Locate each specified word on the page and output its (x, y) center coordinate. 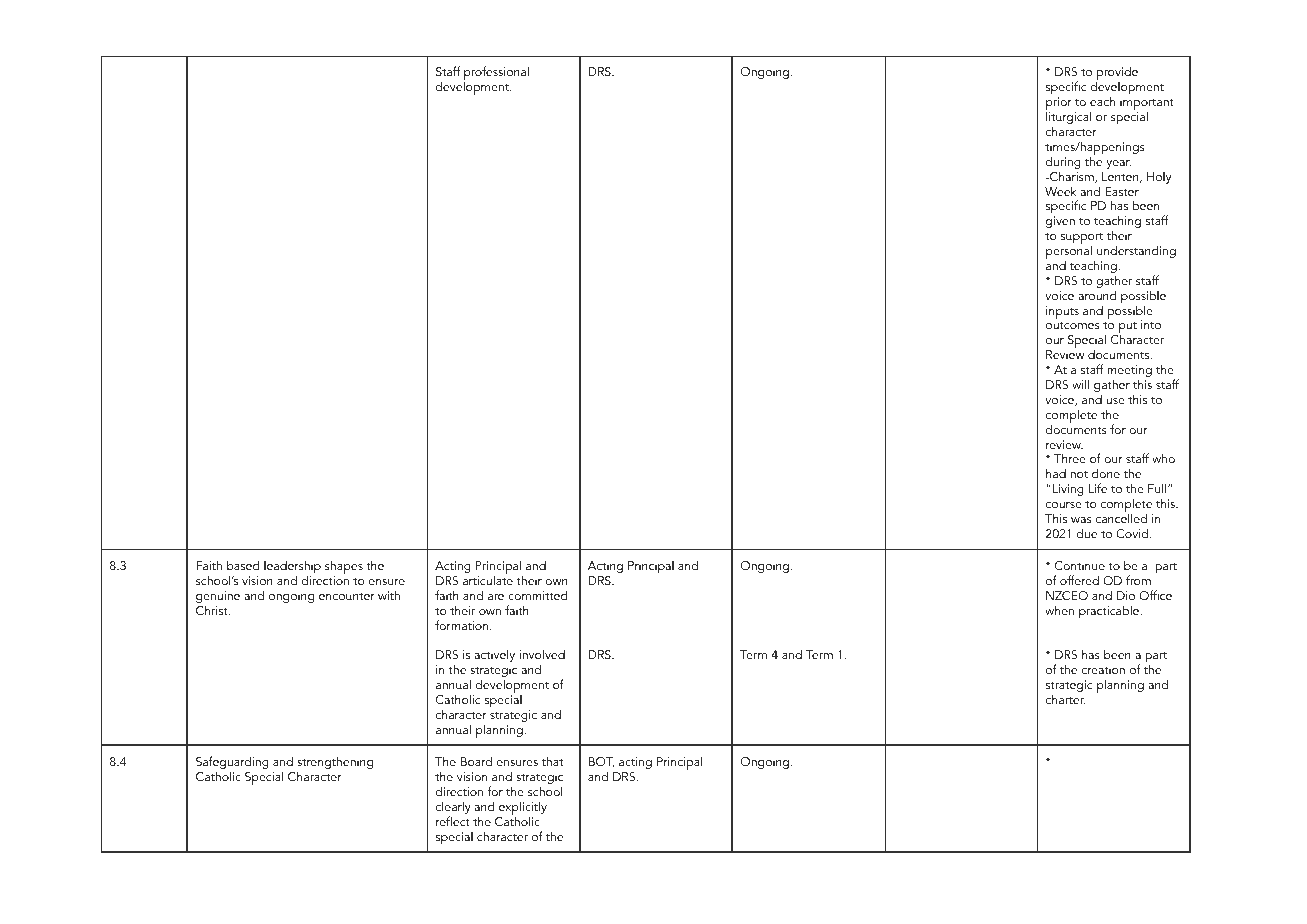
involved (542, 654)
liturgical (1068, 119)
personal (1069, 253)
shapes (344, 569)
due (1087, 533)
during (1063, 164)
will (1080, 384)
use (1115, 401)
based (243, 565)
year (1118, 164)
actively (494, 655)
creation (1103, 669)
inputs (1062, 312)
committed (537, 595)
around (1097, 295)
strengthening (335, 764)
